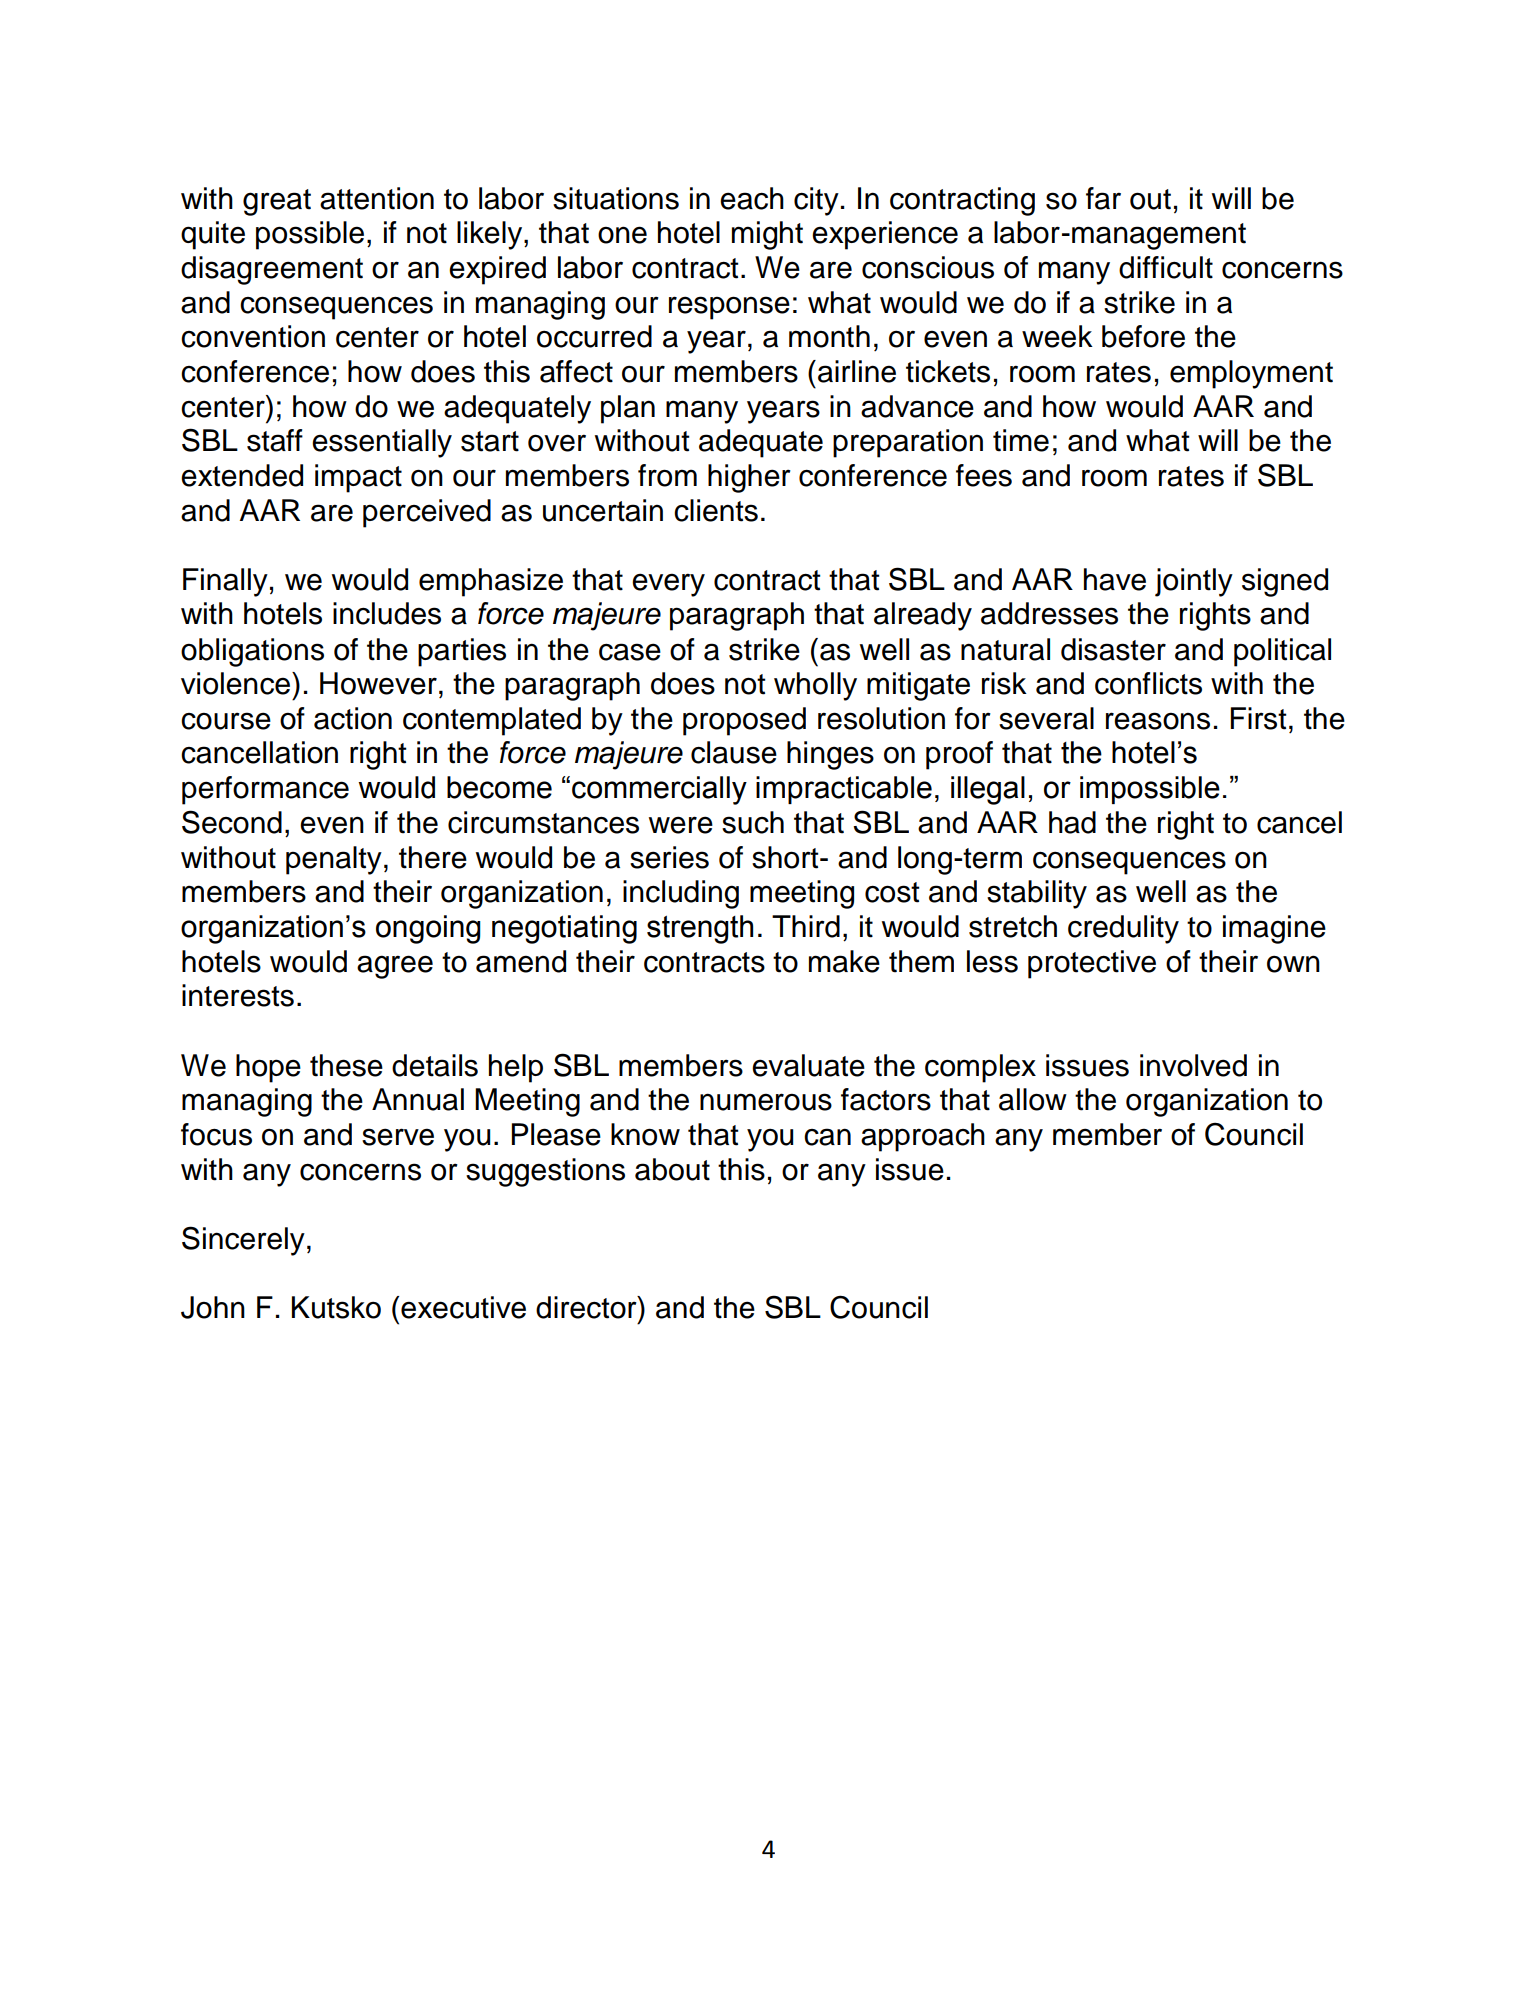  What do you see at coordinates (1166, 267) in the screenshot?
I see `difficult` at bounding box center [1166, 267].
